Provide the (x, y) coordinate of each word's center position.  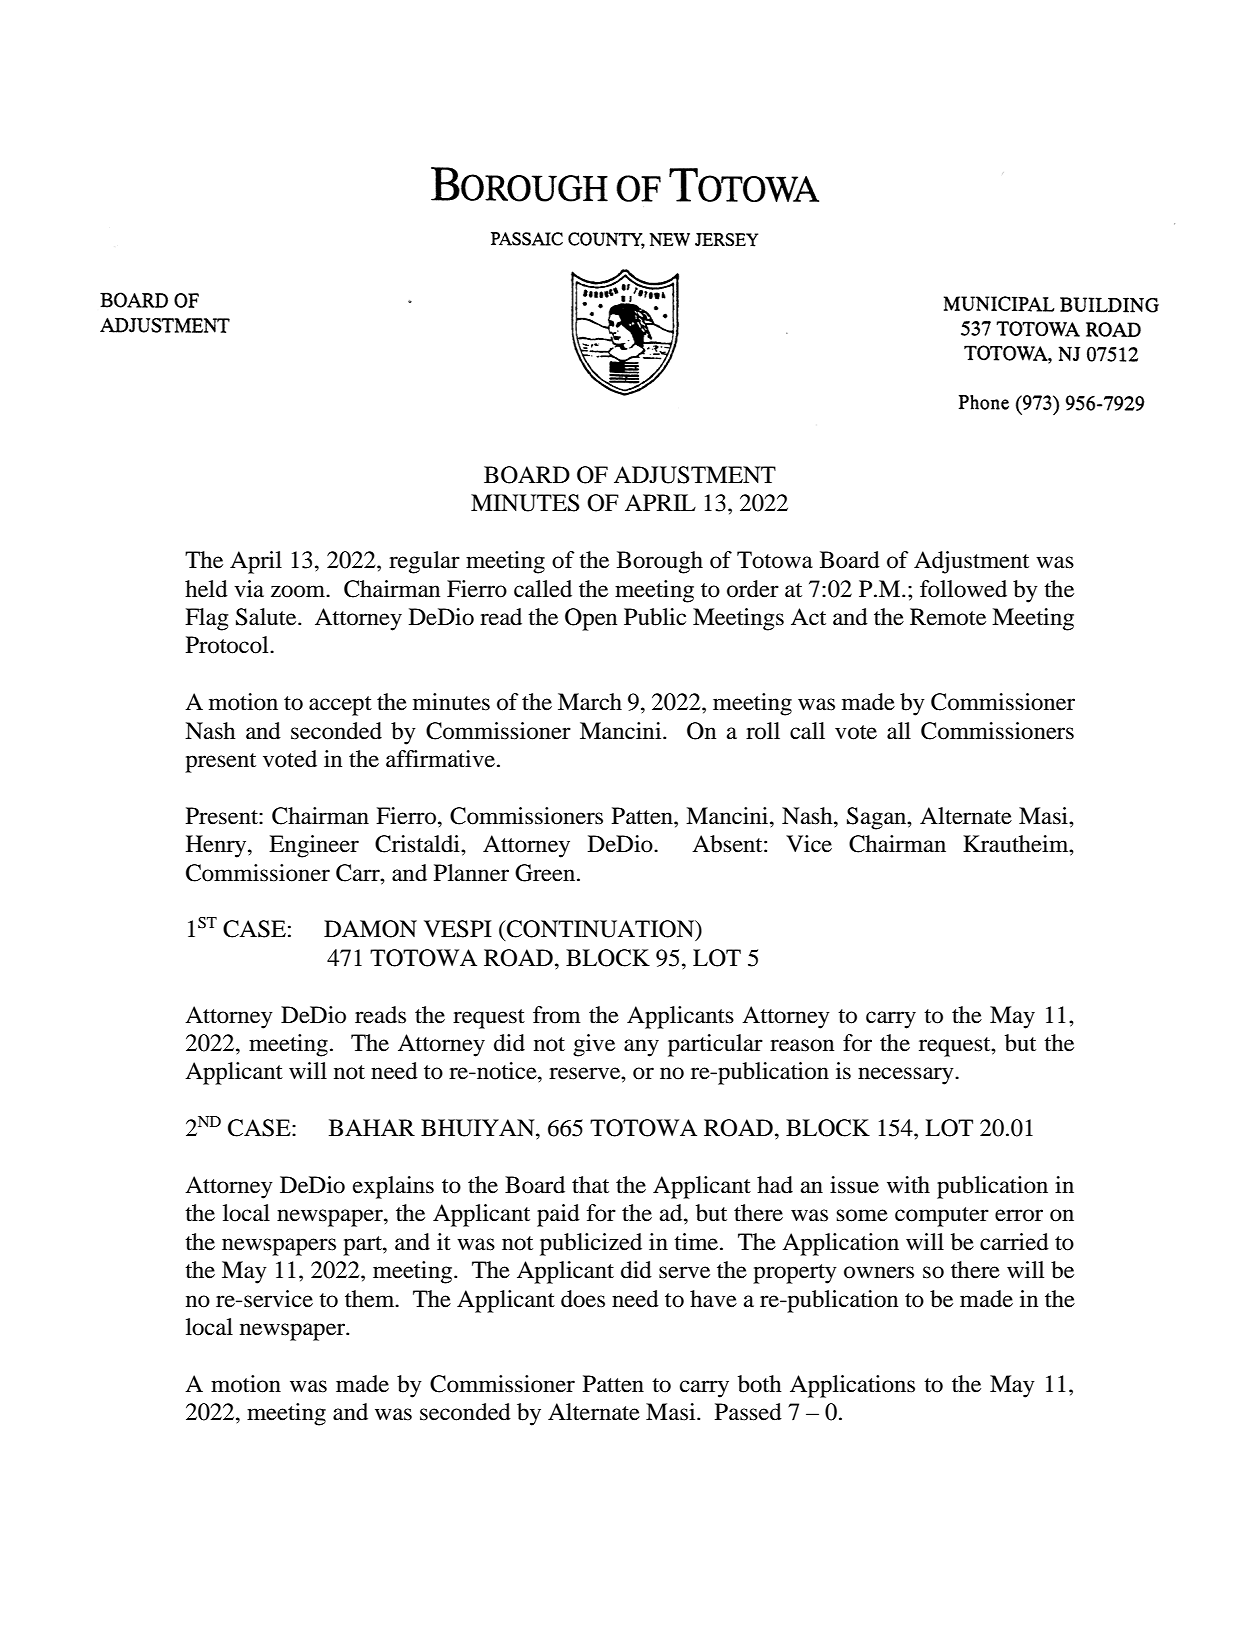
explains (393, 1187)
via (249, 589)
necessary (907, 1076)
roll (763, 731)
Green (546, 873)
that (590, 1185)
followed (963, 589)
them (371, 1299)
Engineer (314, 846)
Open (591, 619)
